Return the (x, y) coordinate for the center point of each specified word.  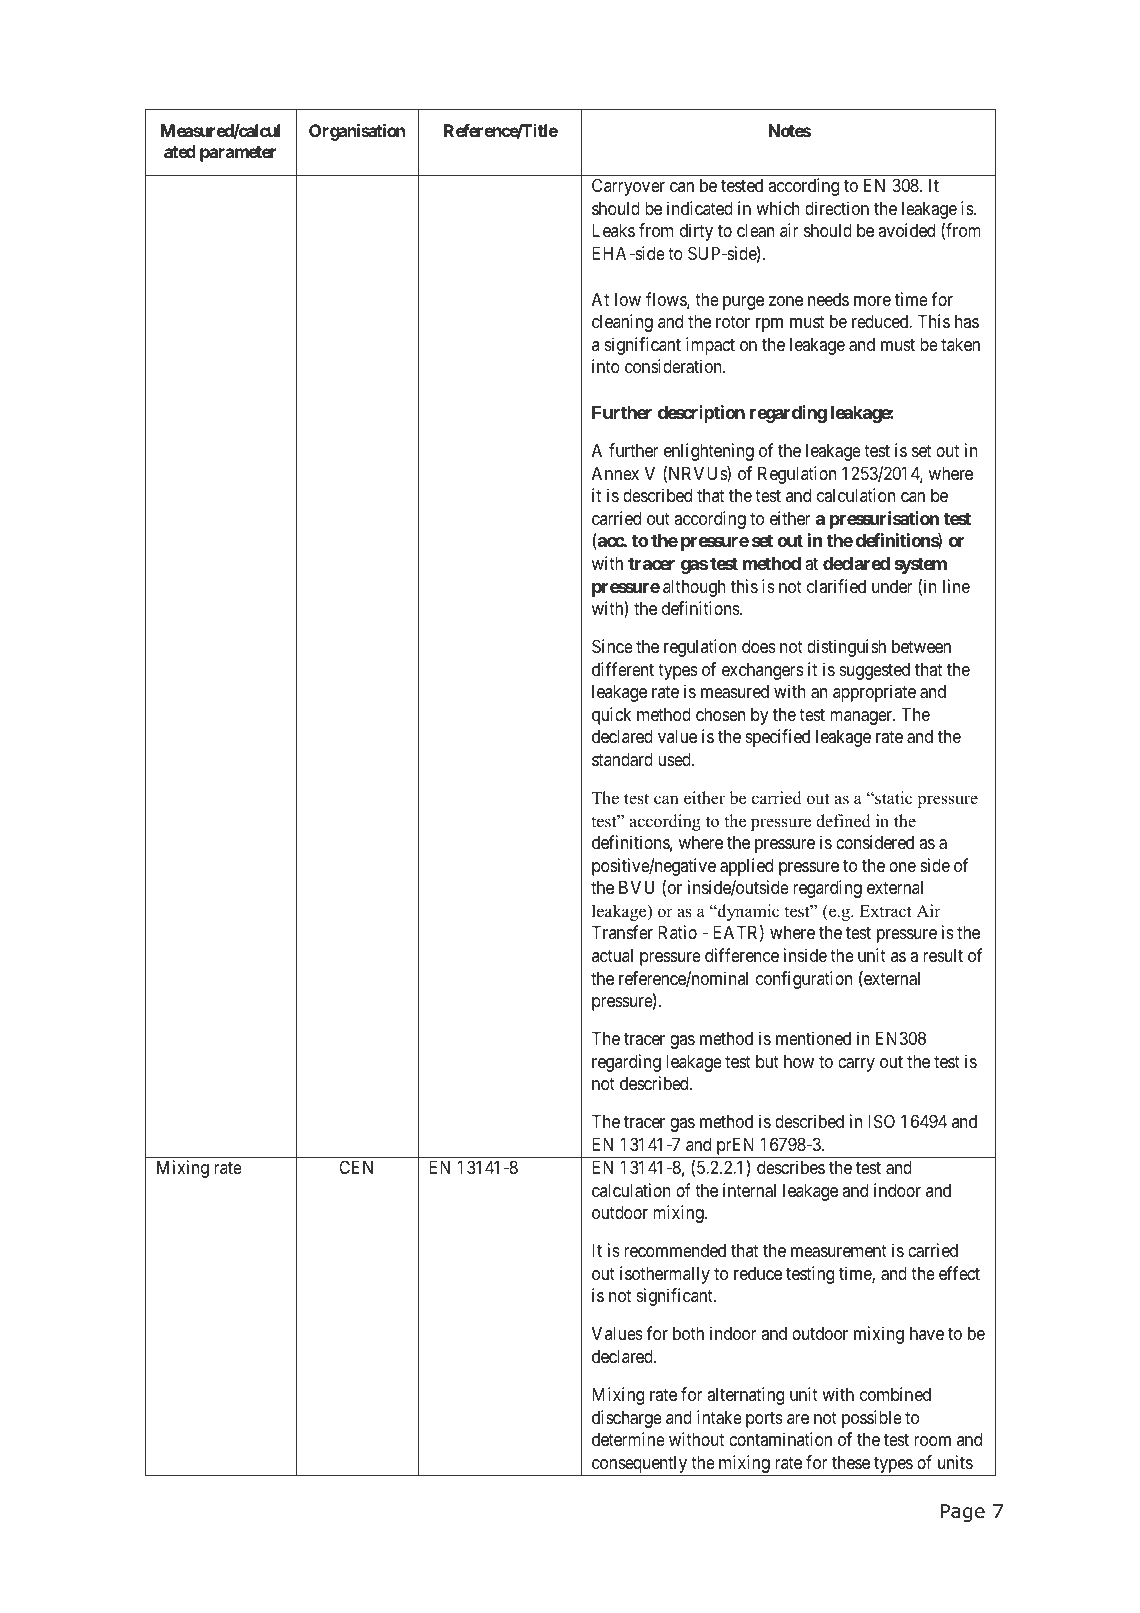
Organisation (357, 132)
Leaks (613, 230)
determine (628, 1439)
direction (837, 208)
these (851, 1462)
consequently (639, 1465)
